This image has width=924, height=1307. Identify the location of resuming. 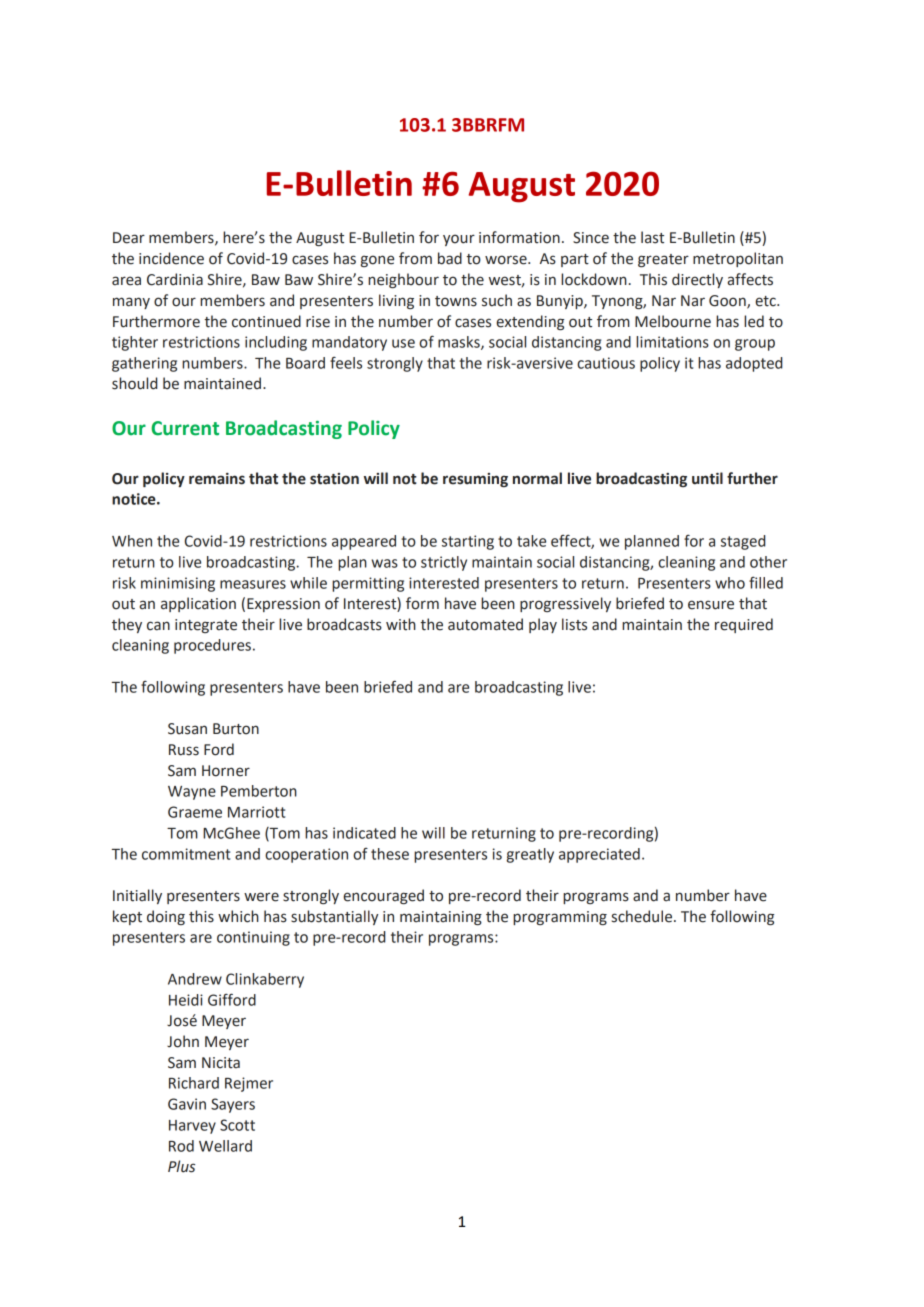
(475, 480).
